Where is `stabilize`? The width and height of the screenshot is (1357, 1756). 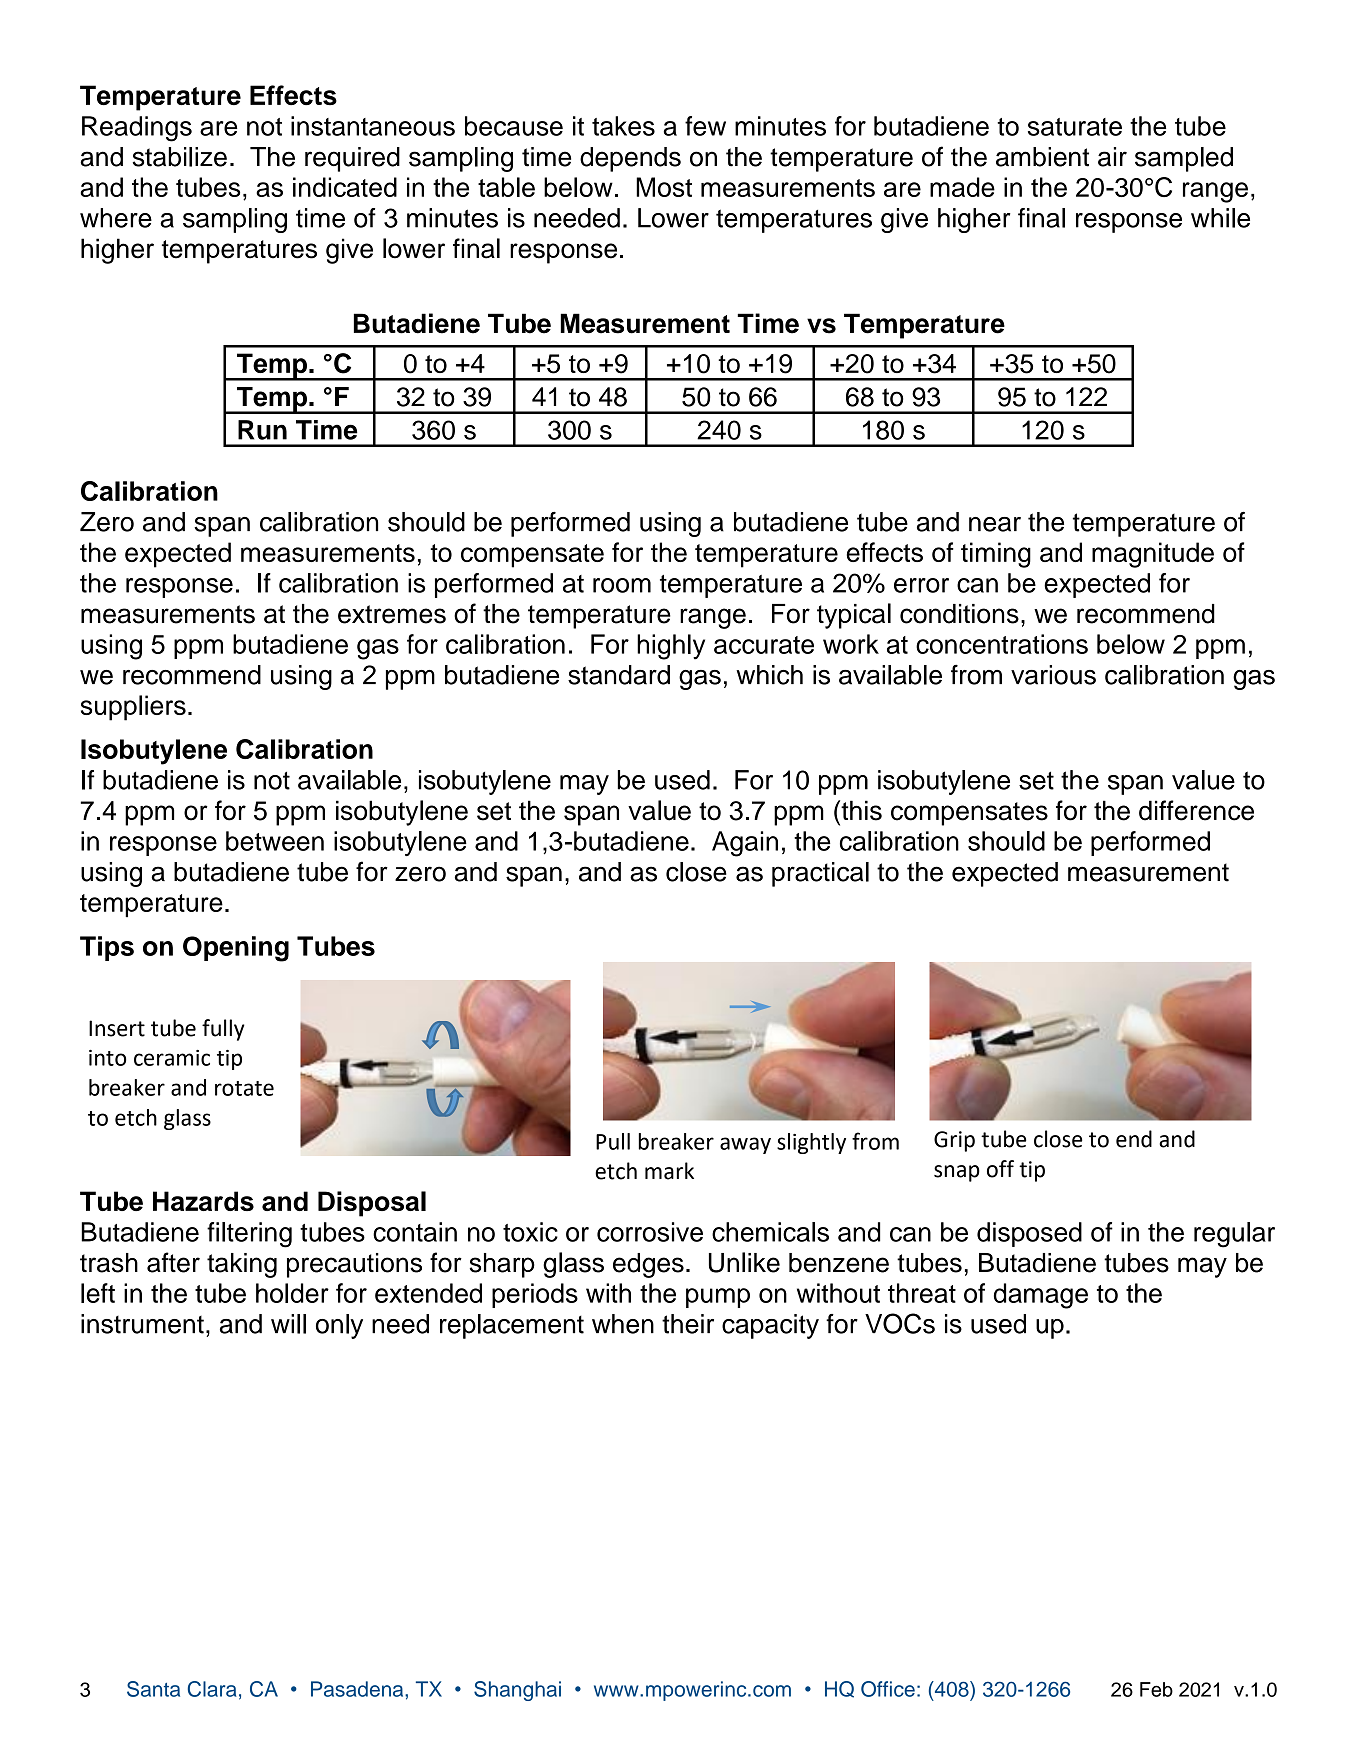
stabilize is located at coordinates (180, 157).
